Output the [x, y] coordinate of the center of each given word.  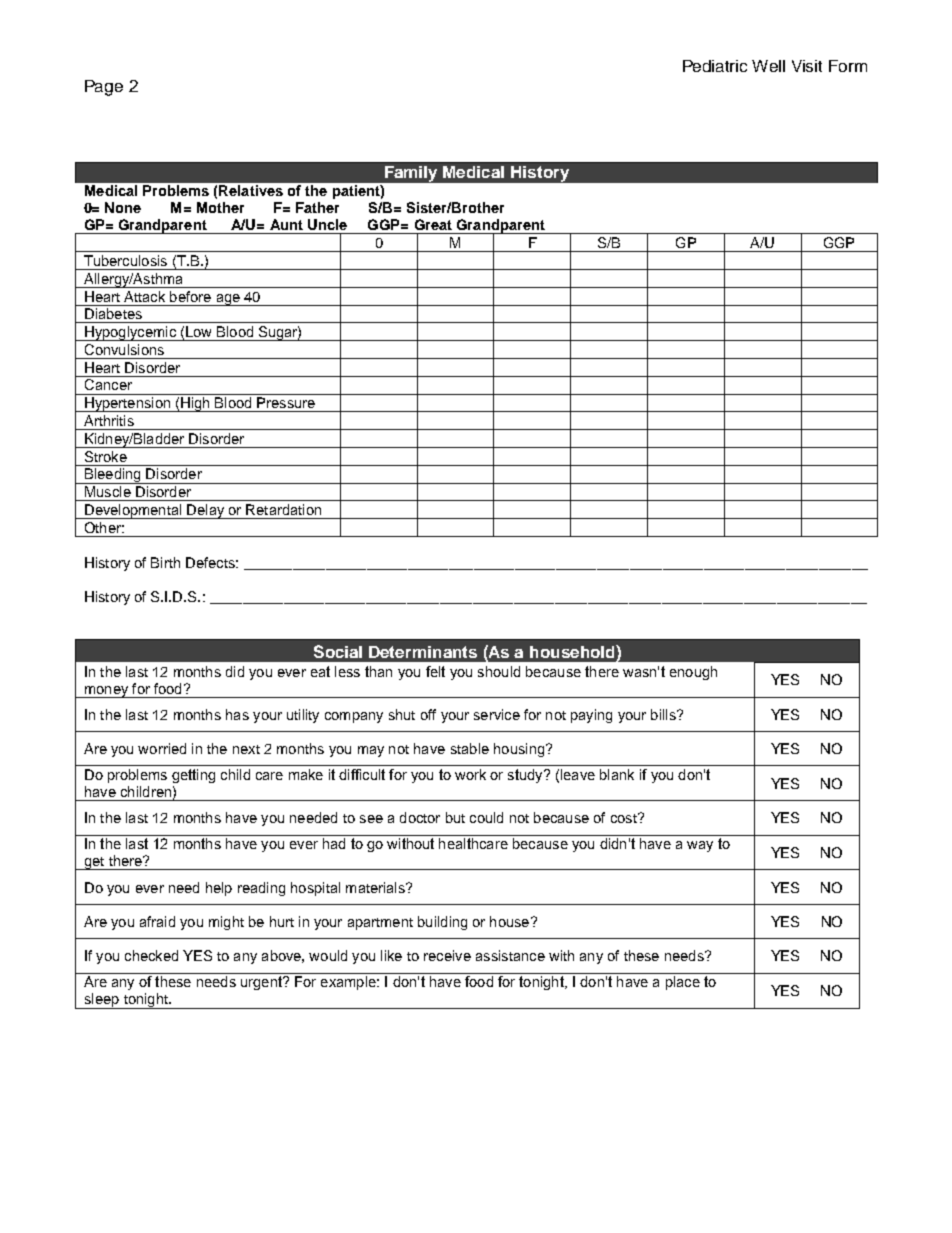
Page [104, 88]
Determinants [423, 652]
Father [317, 207]
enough [693, 673]
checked [151, 955]
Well [768, 66]
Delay [206, 511]
